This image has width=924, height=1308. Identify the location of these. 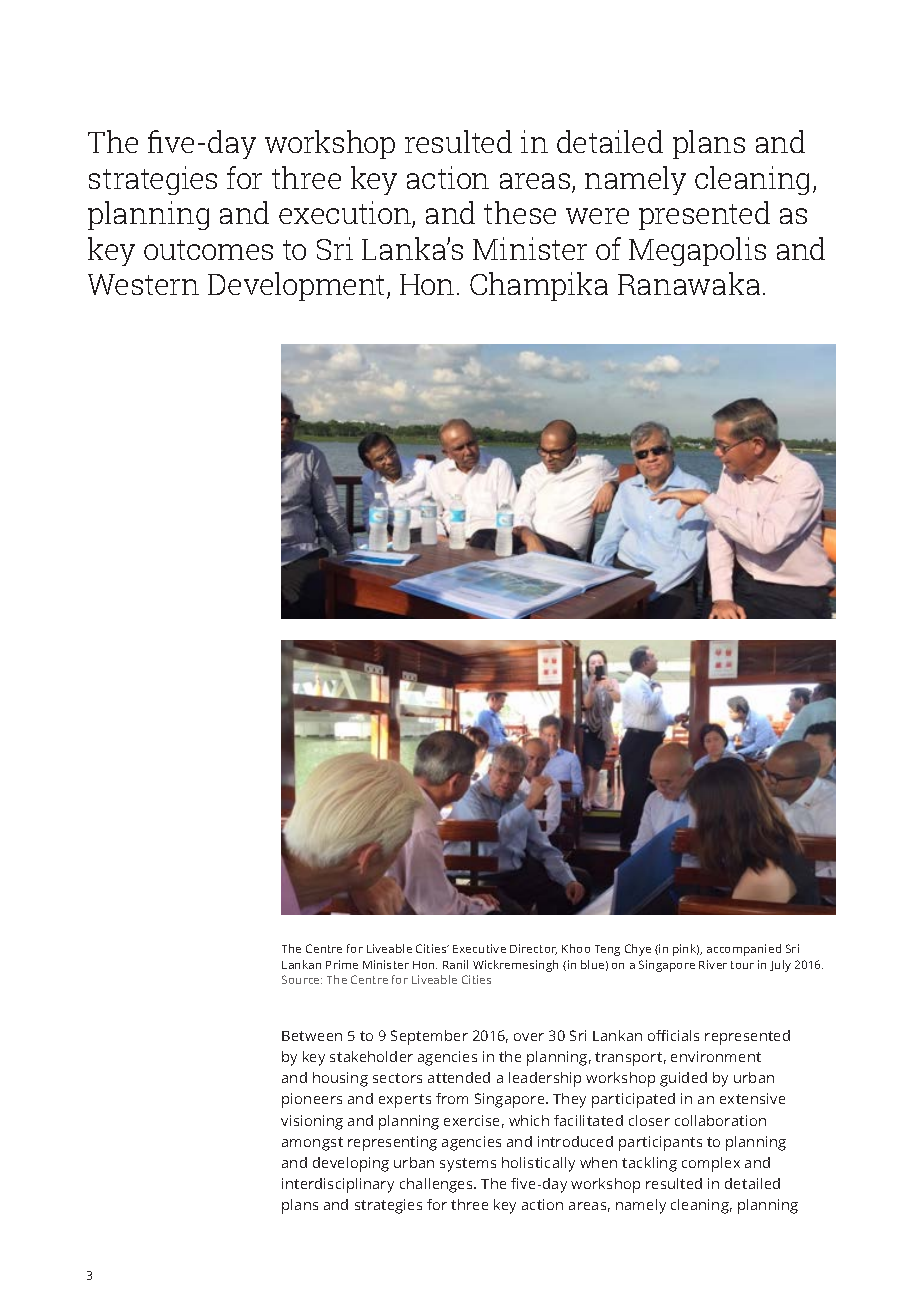
(520, 212).
